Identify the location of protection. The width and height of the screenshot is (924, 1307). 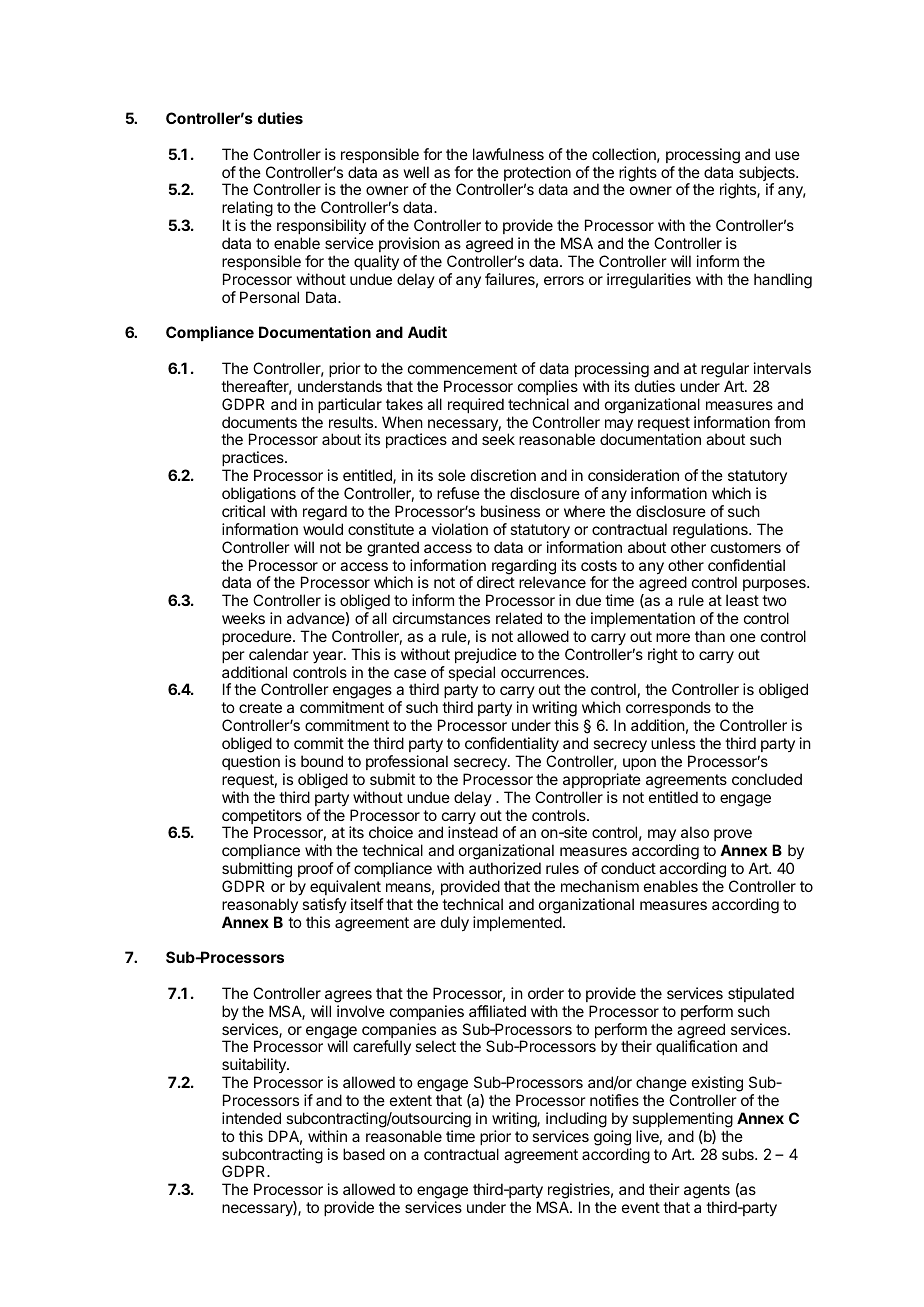
(537, 175).
